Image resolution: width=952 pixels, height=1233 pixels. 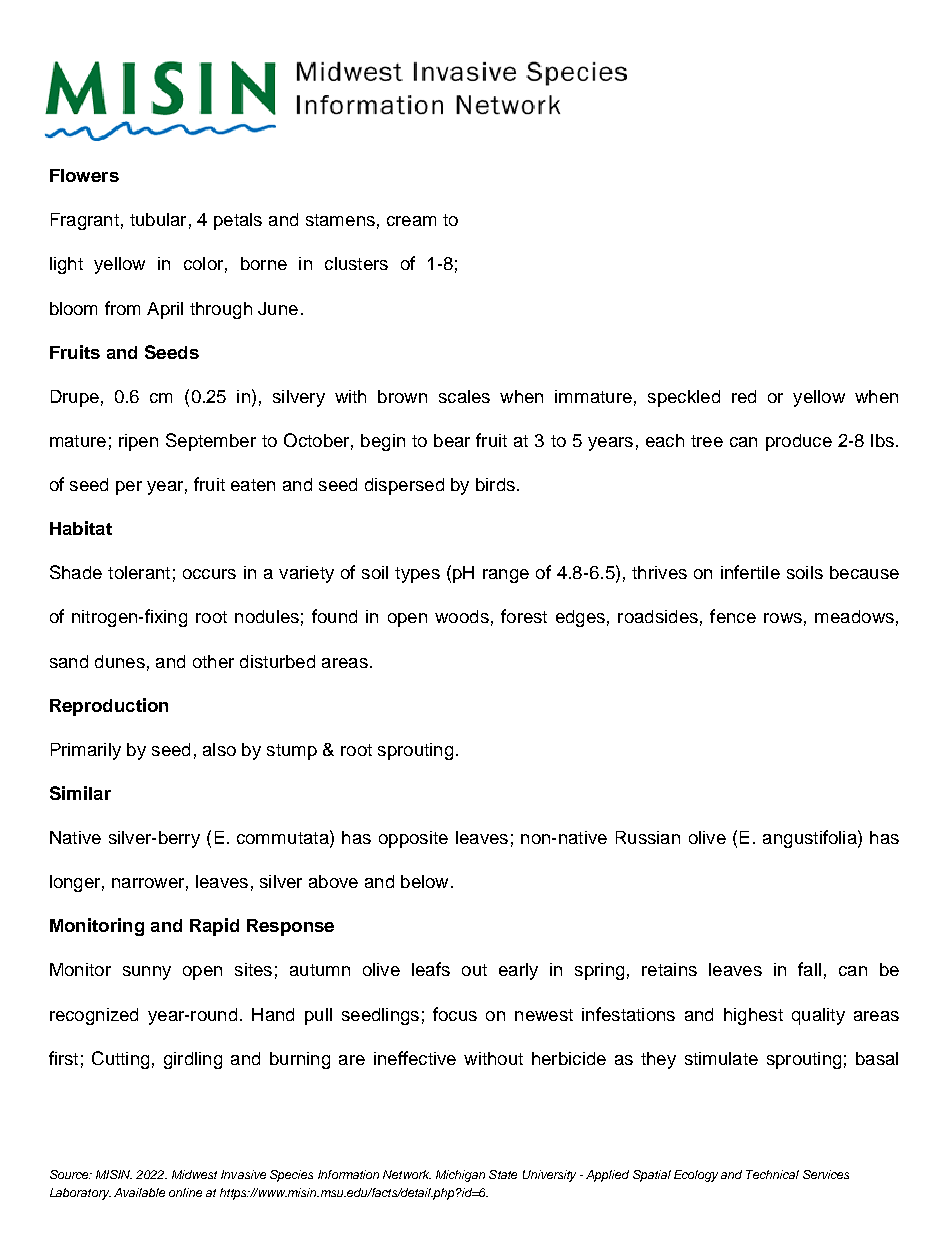 What do you see at coordinates (219, 749) in the screenshot?
I see `also` at bounding box center [219, 749].
